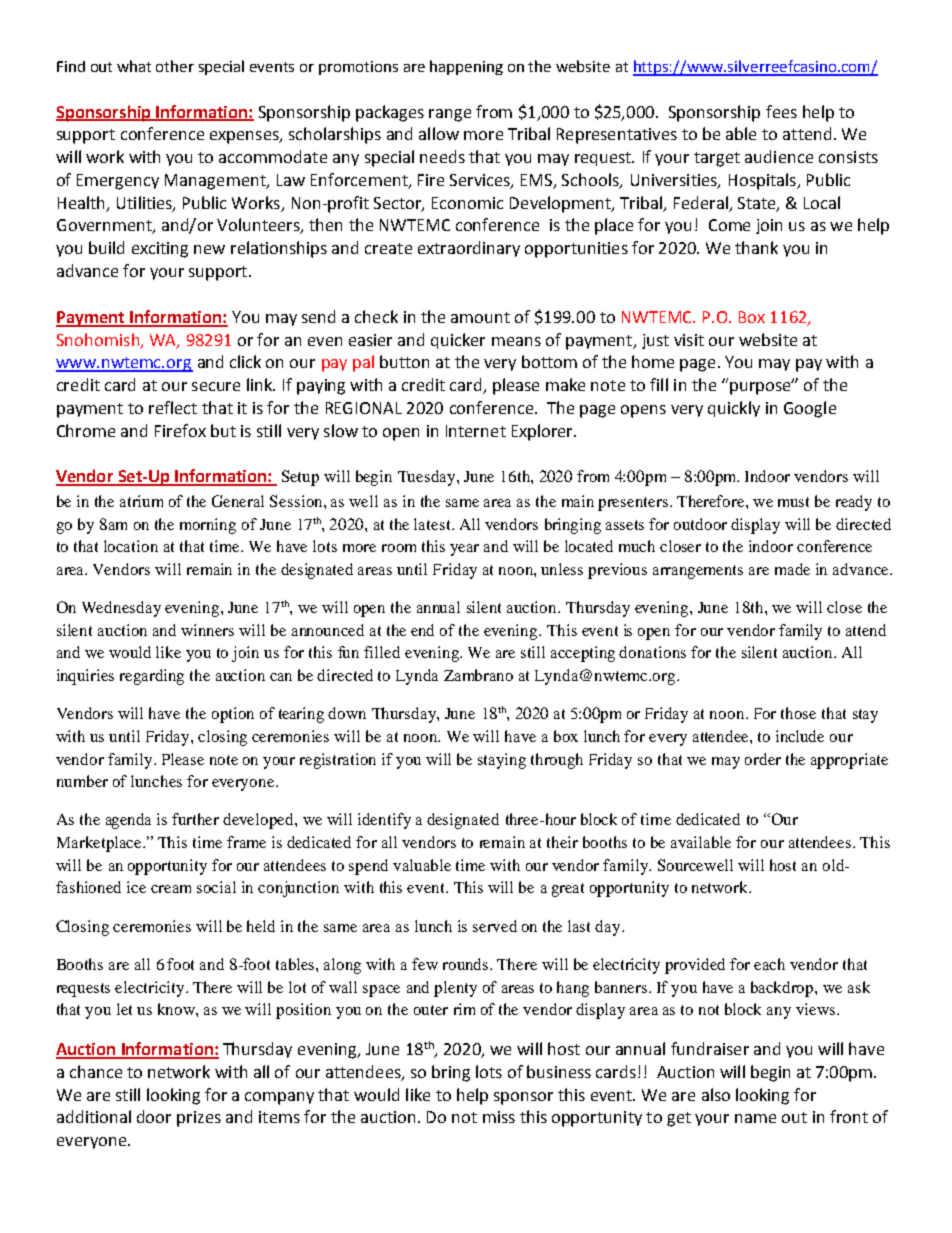 The height and width of the screenshot is (1233, 952). I want to click on made, so click(792, 569).
